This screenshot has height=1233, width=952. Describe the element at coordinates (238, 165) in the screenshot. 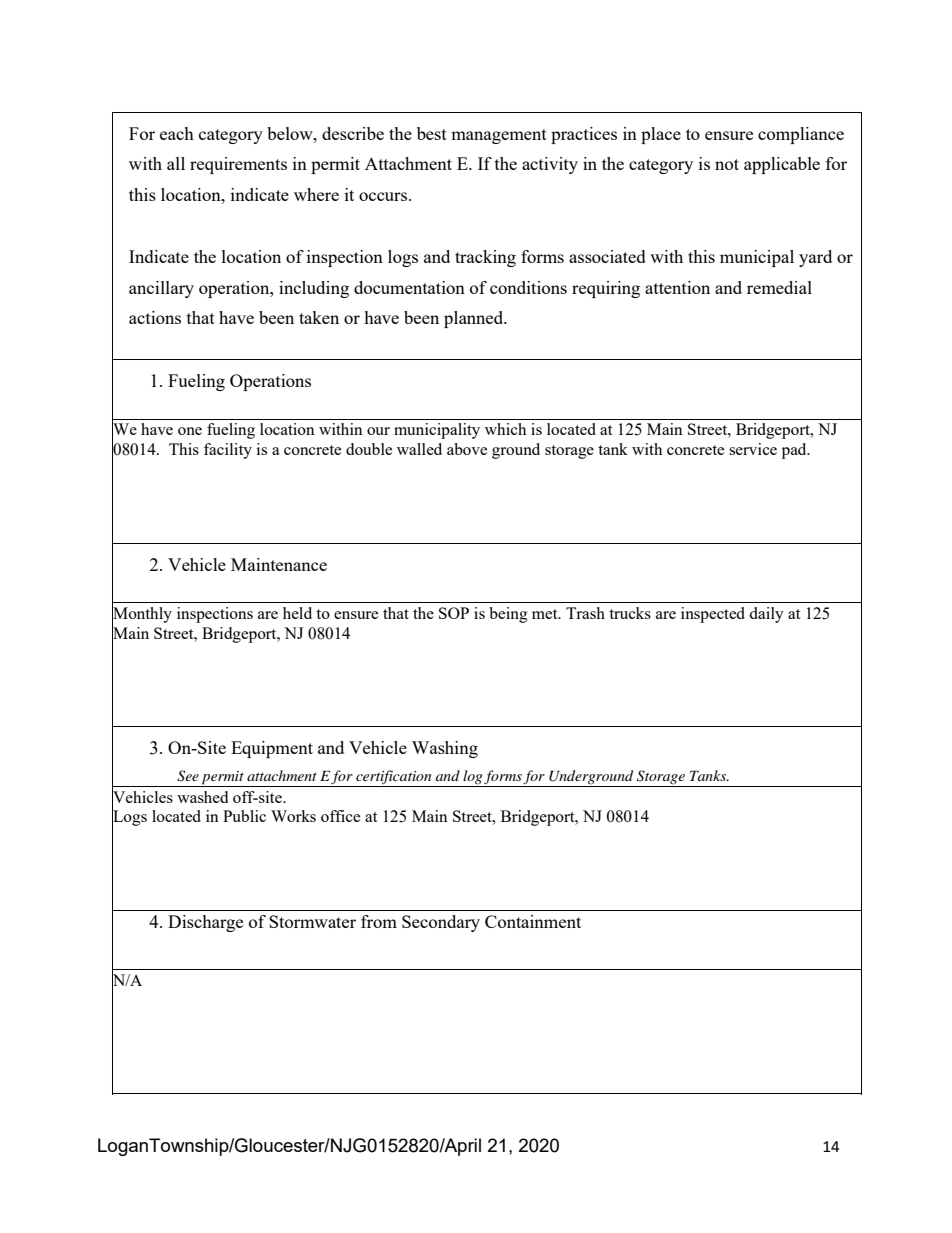

I see `requirements` at that location.
